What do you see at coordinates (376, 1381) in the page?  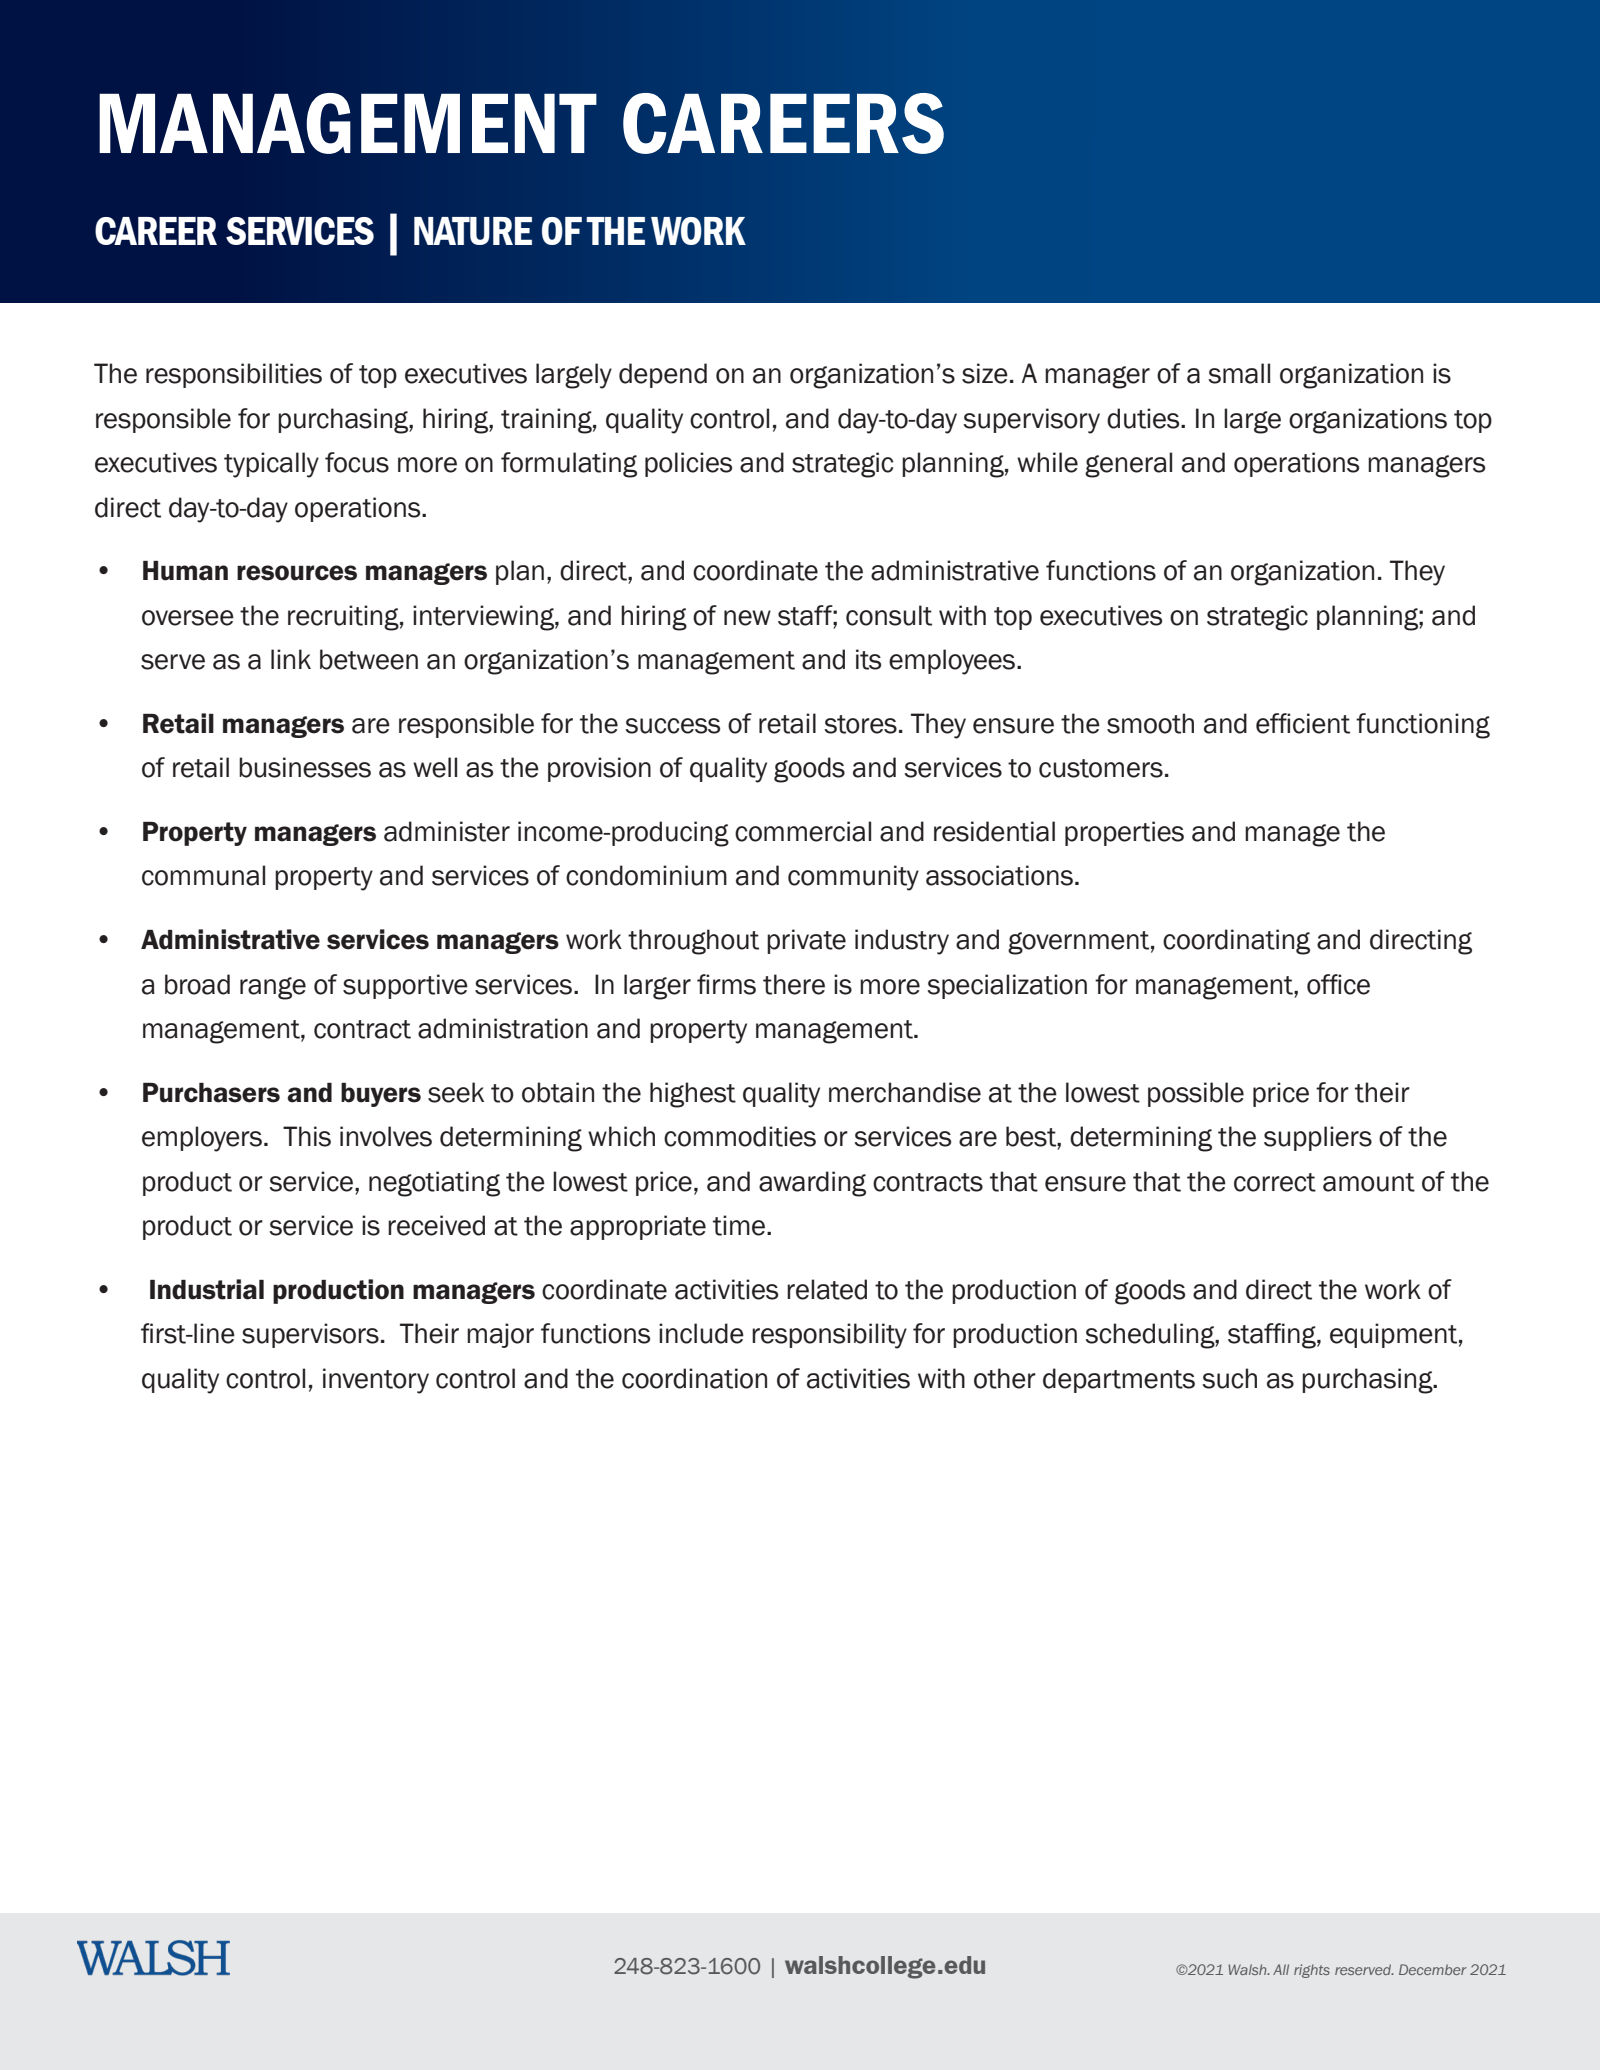 I see `inventory` at bounding box center [376, 1381].
